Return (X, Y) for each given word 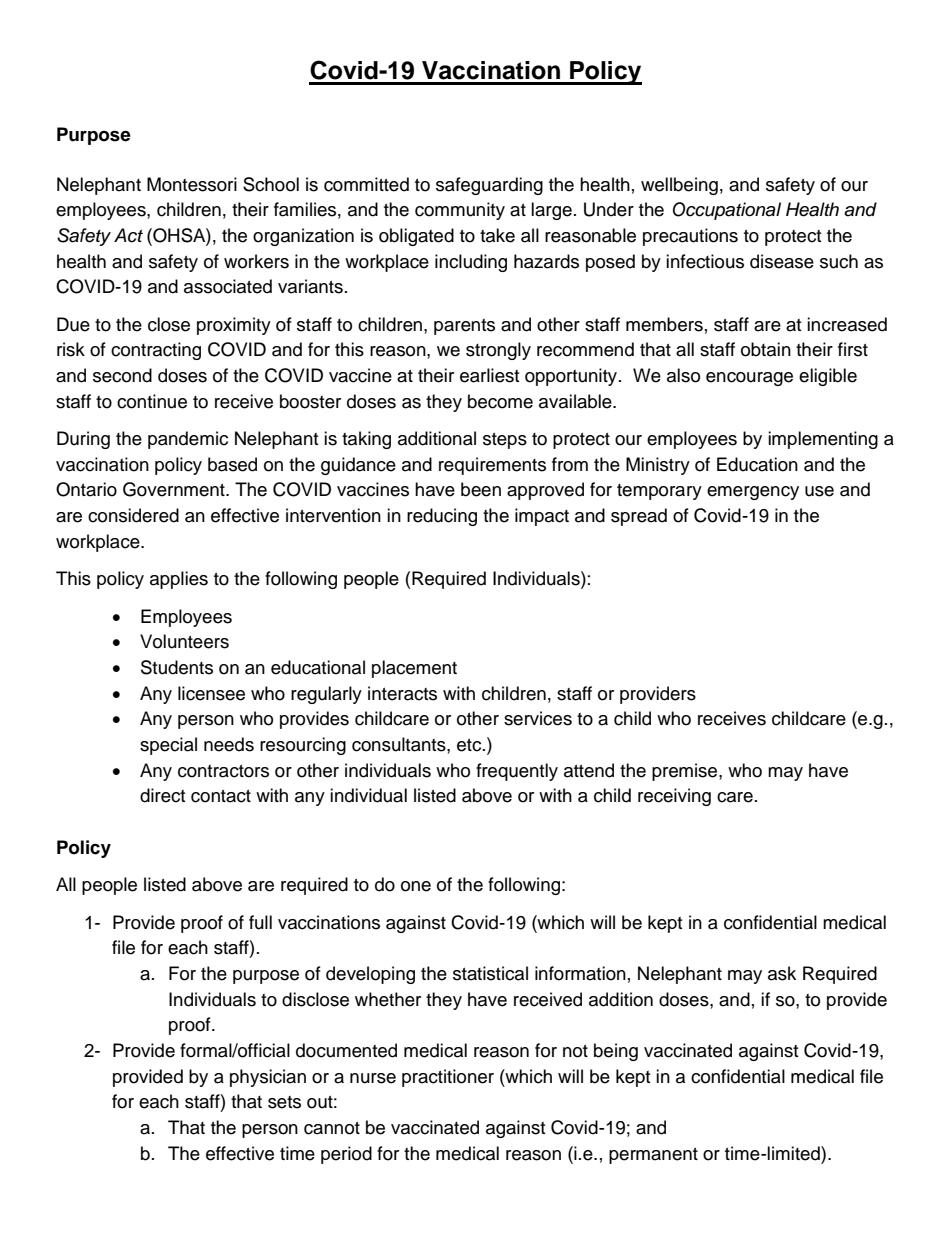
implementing (823, 440)
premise (686, 772)
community (460, 211)
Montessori (192, 184)
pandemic (188, 440)
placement (414, 669)
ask (782, 973)
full (260, 922)
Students (177, 667)
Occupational (727, 211)
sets (284, 1102)
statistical (490, 973)
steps (505, 441)
